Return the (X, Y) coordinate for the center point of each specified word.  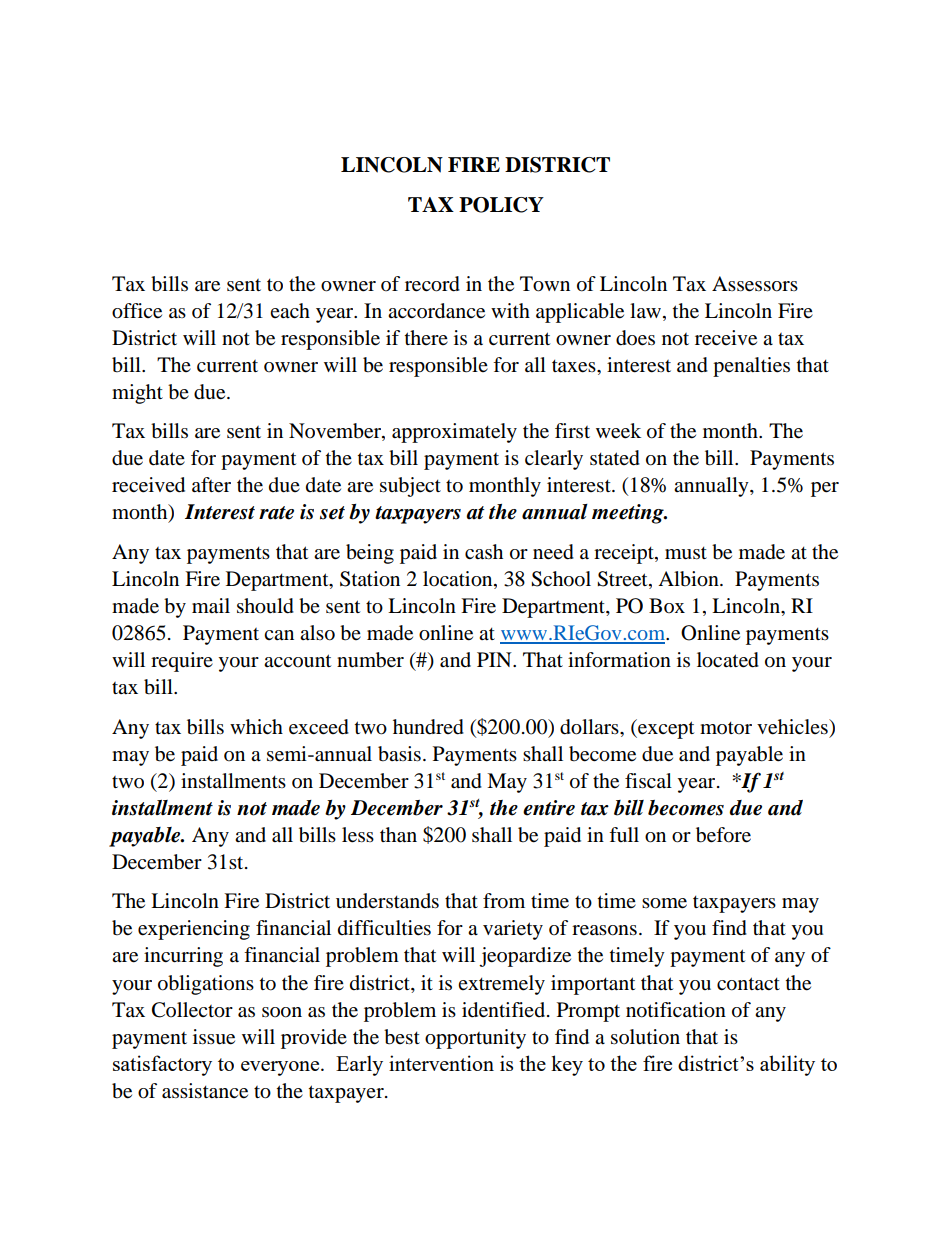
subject (410, 487)
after (211, 485)
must (686, 553)
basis (399, 754)
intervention (441, 1063)
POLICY (501, 205)
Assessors (755, 284)
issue (214, 1037)
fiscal (648, 780)
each (290, 310)
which (256, 726)
